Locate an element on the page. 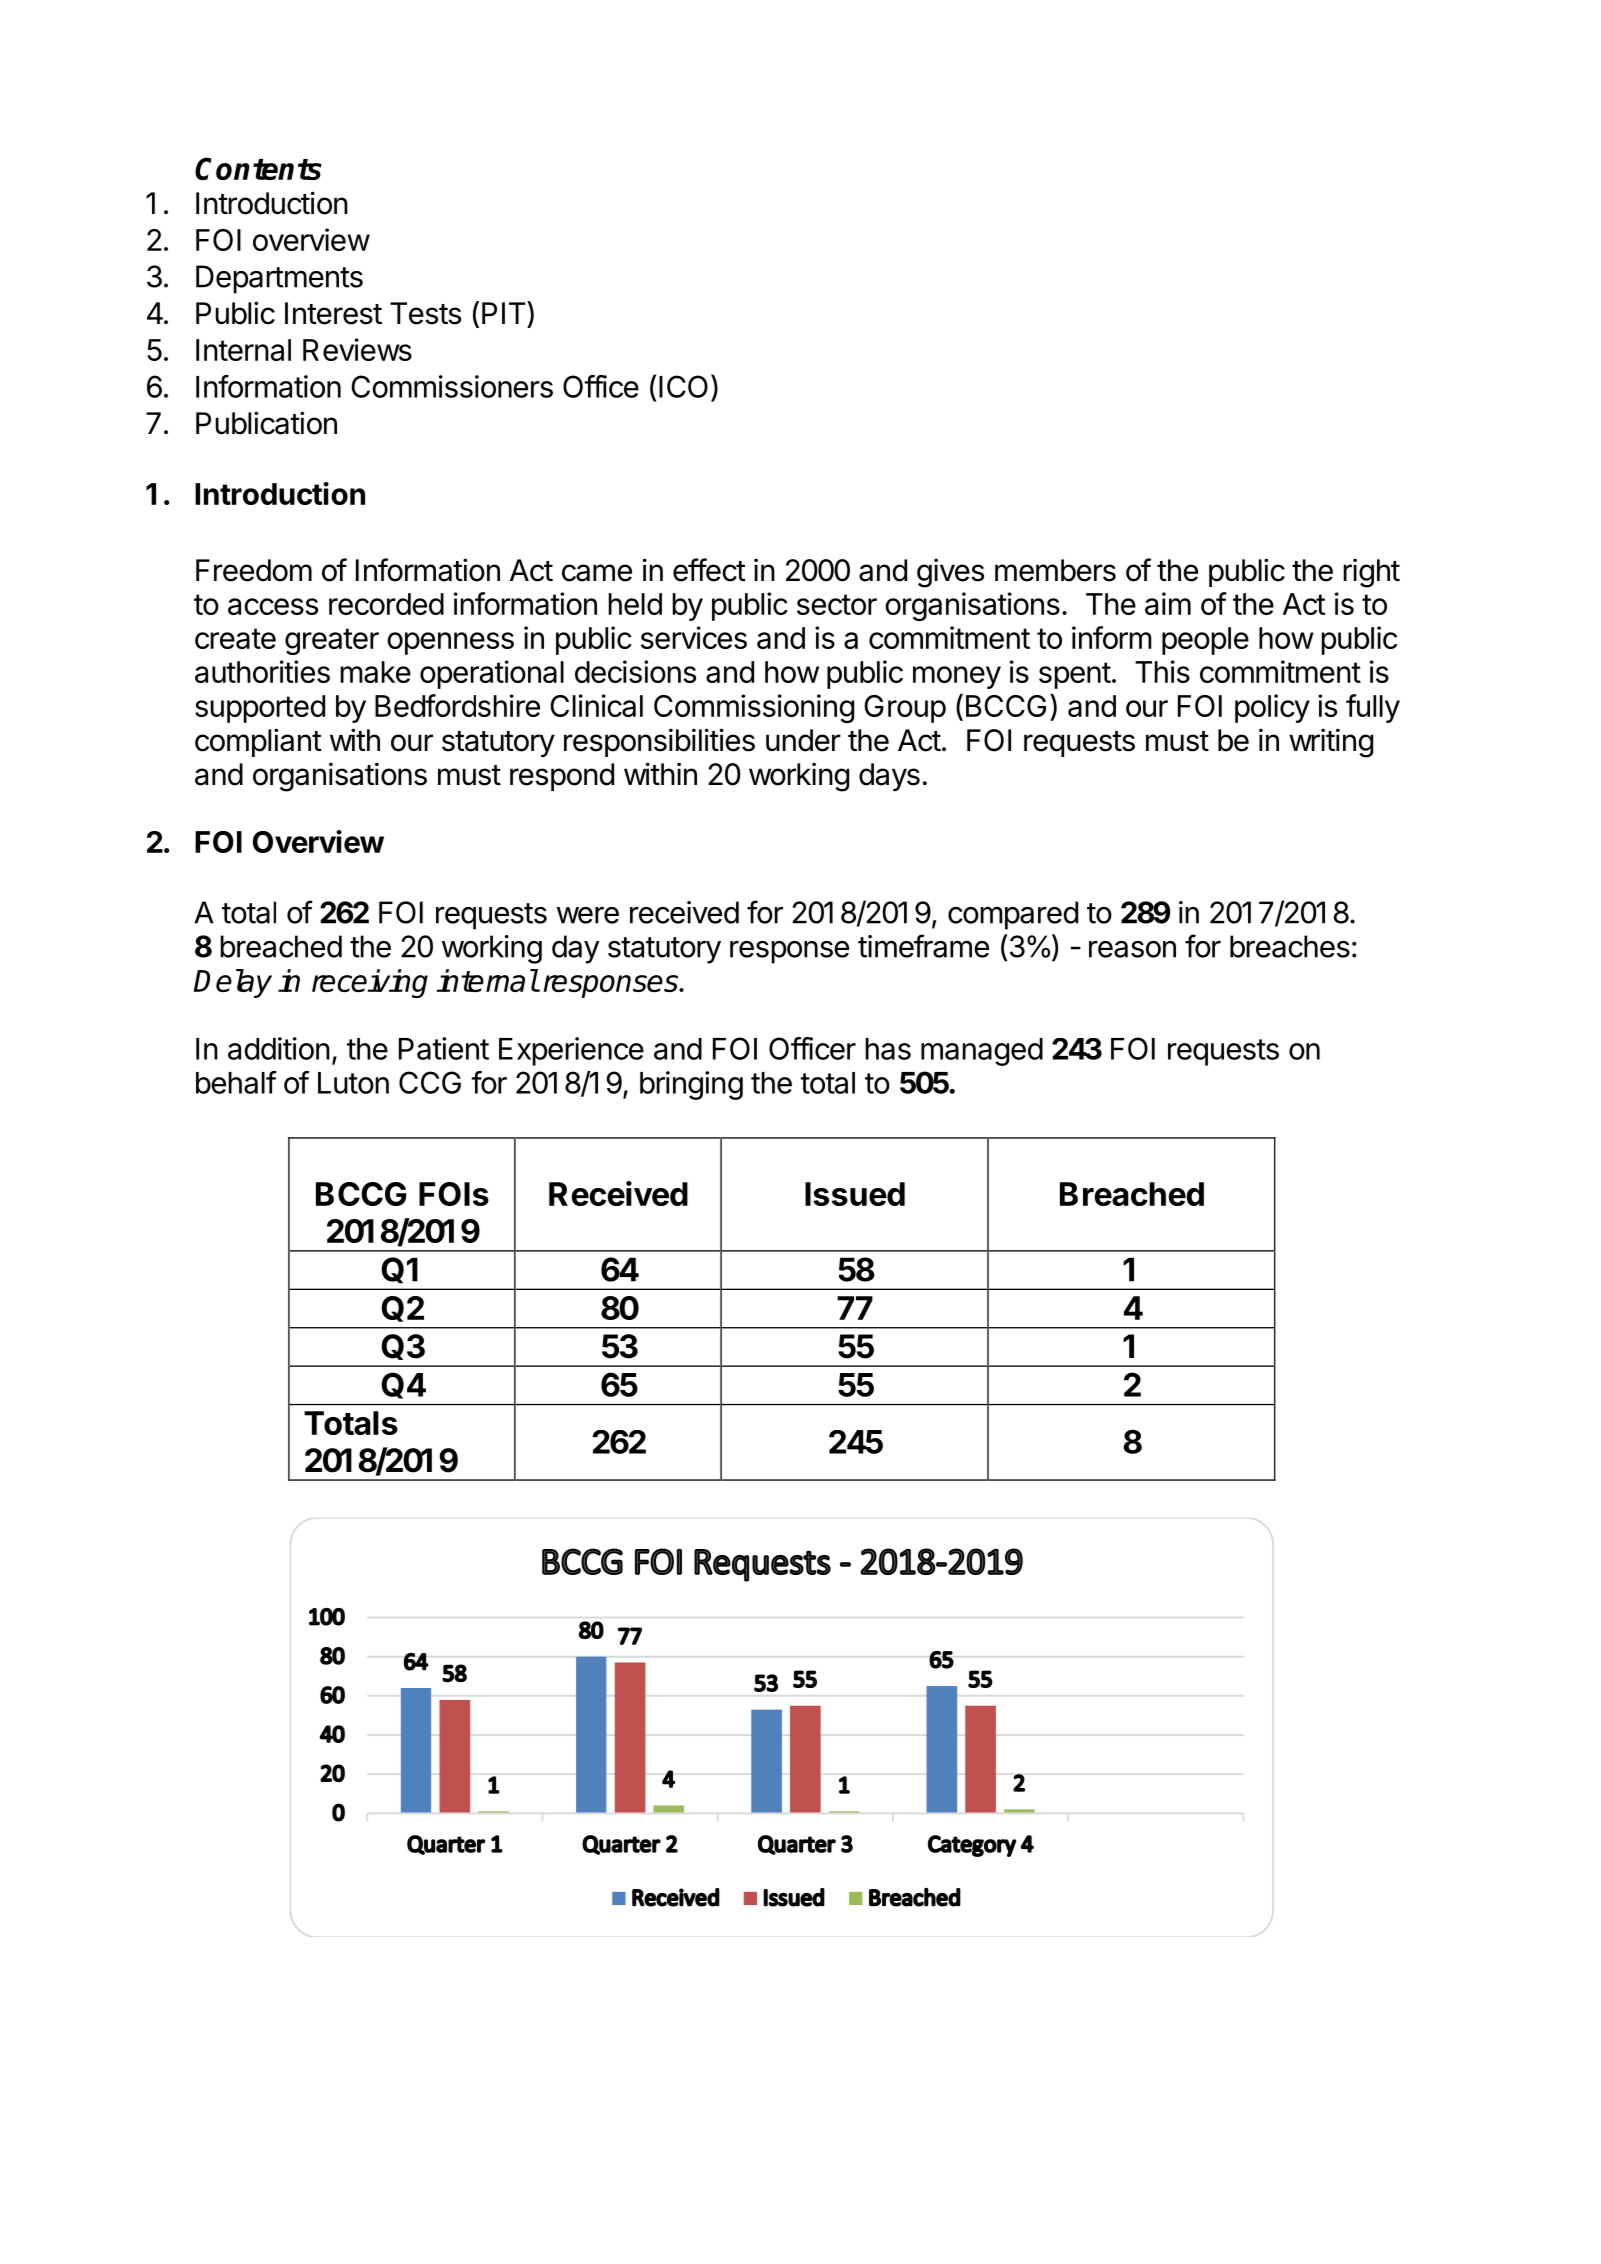 The height and width of the image is (2264, 1601). ICO is located at coordinates (683, 386).
